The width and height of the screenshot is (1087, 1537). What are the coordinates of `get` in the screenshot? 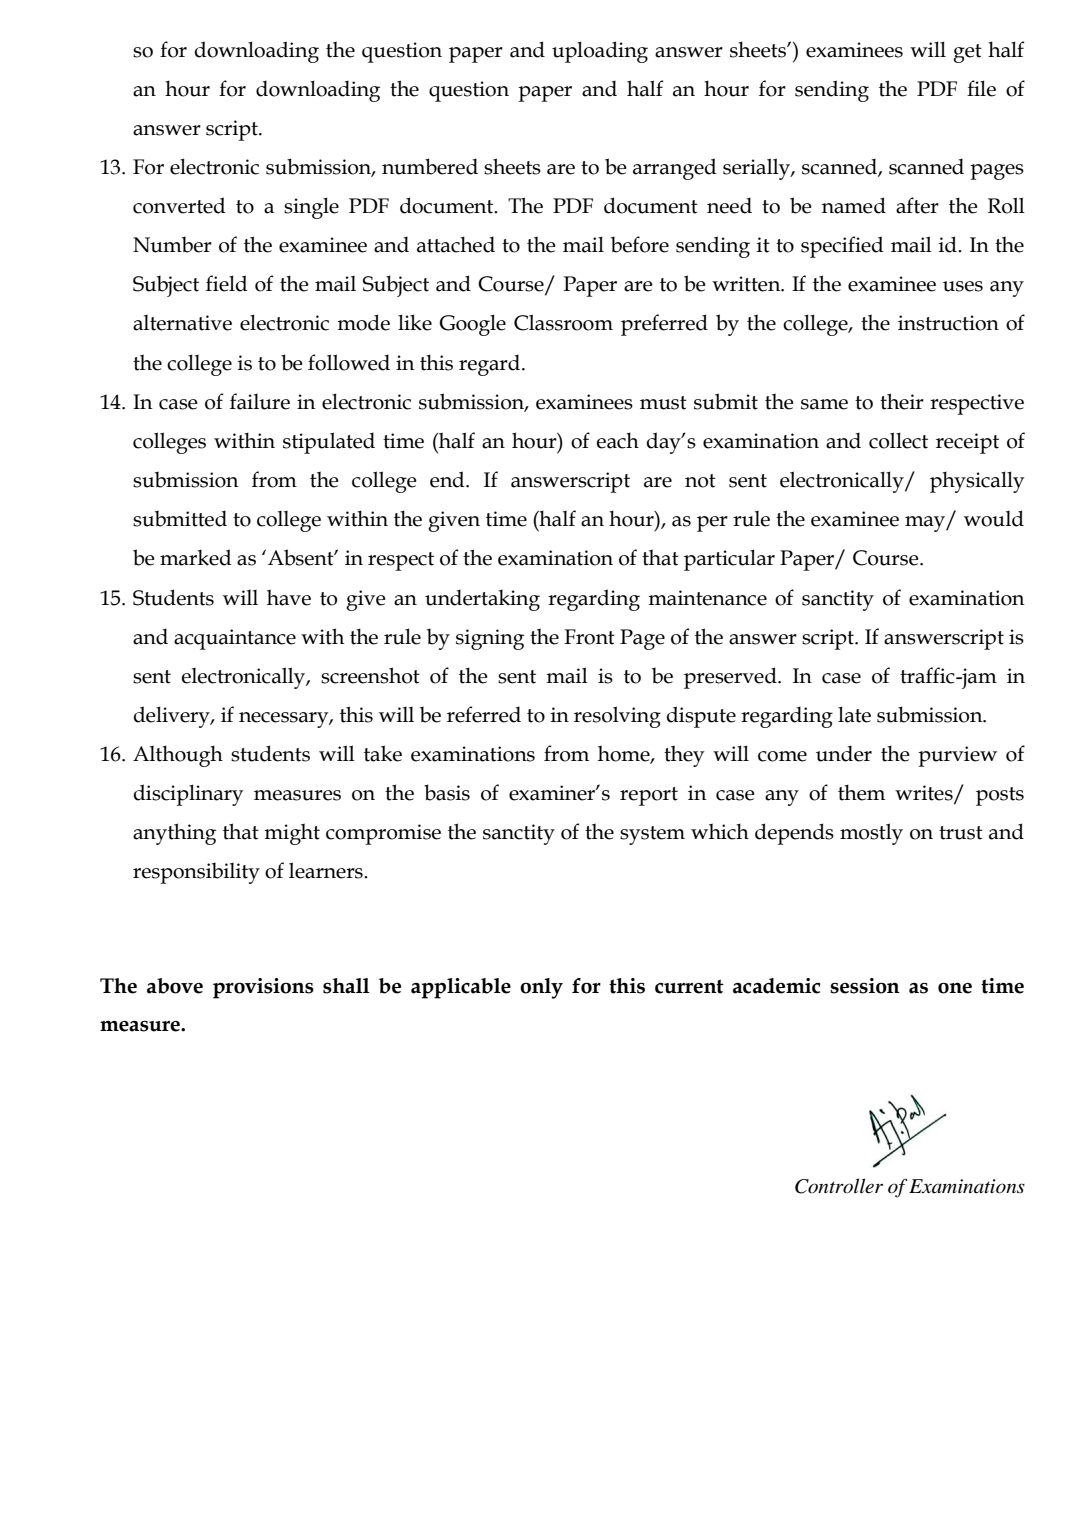 It's located at (967, 53).
